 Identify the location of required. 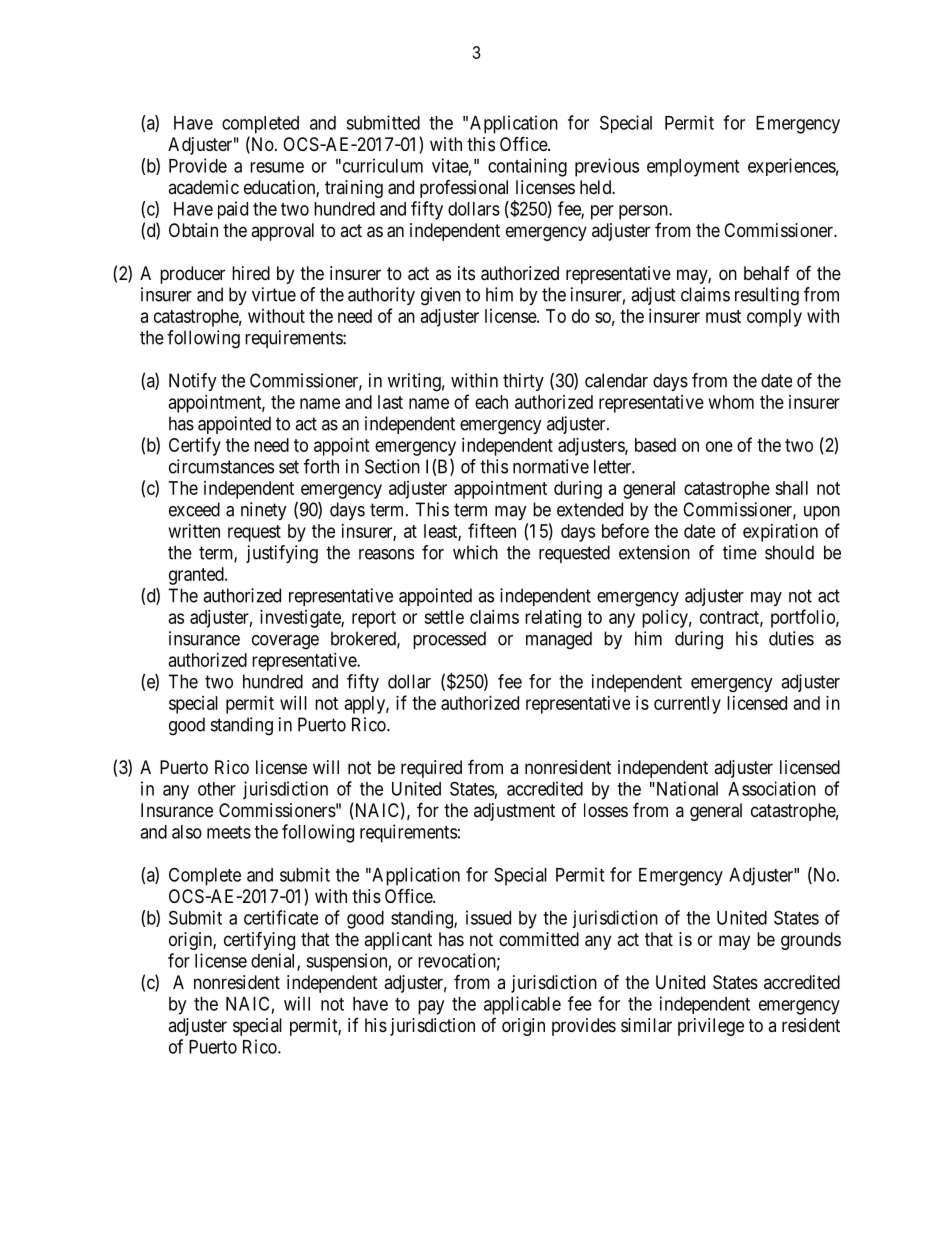
(431, 769).
